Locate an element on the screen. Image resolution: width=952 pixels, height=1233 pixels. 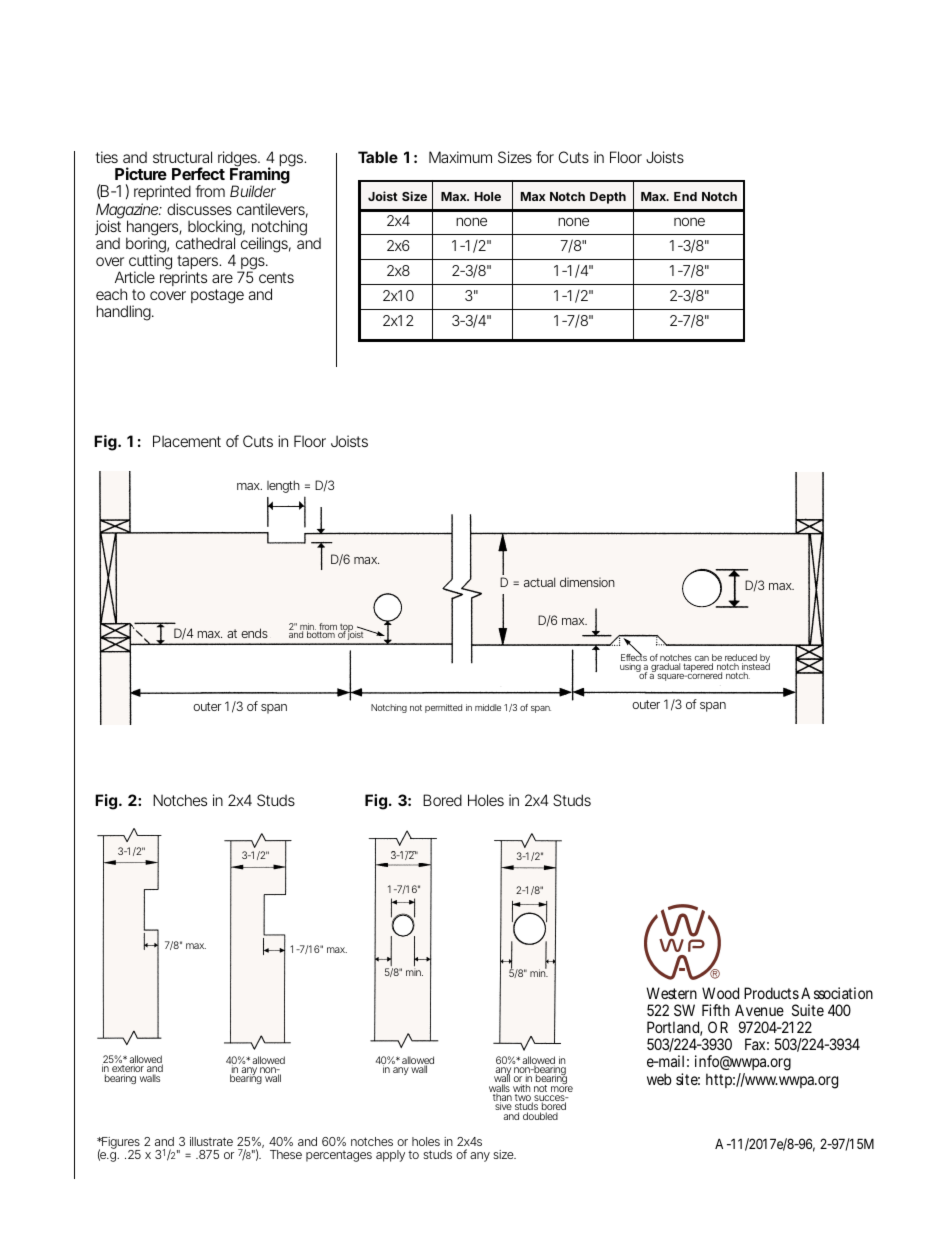
apply is located at coordinates (390, 1156).
